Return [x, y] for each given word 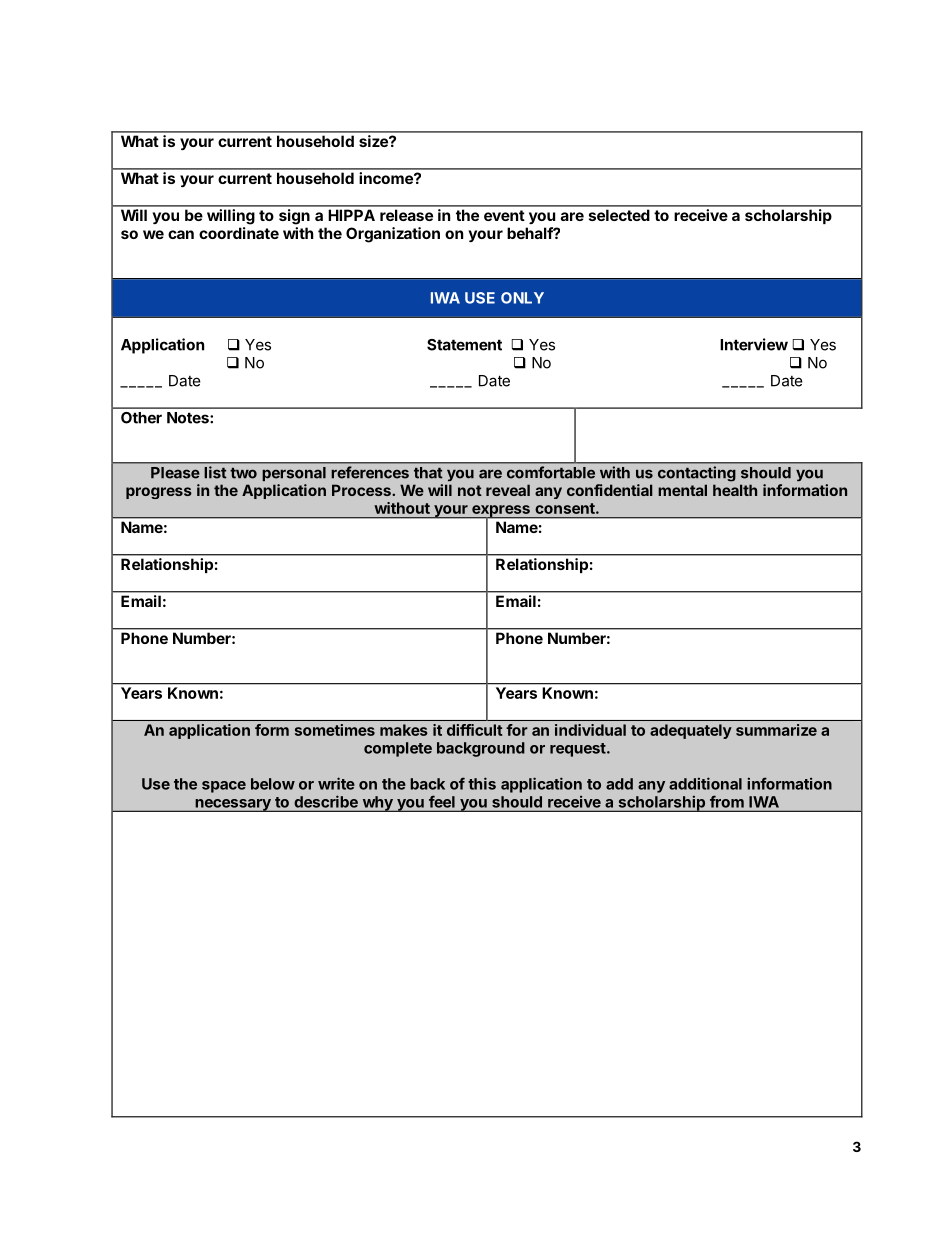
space [224, 787]
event [504, 215]
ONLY [522, 298]
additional [705, 783]
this [482, 783]
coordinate [239, 233]
